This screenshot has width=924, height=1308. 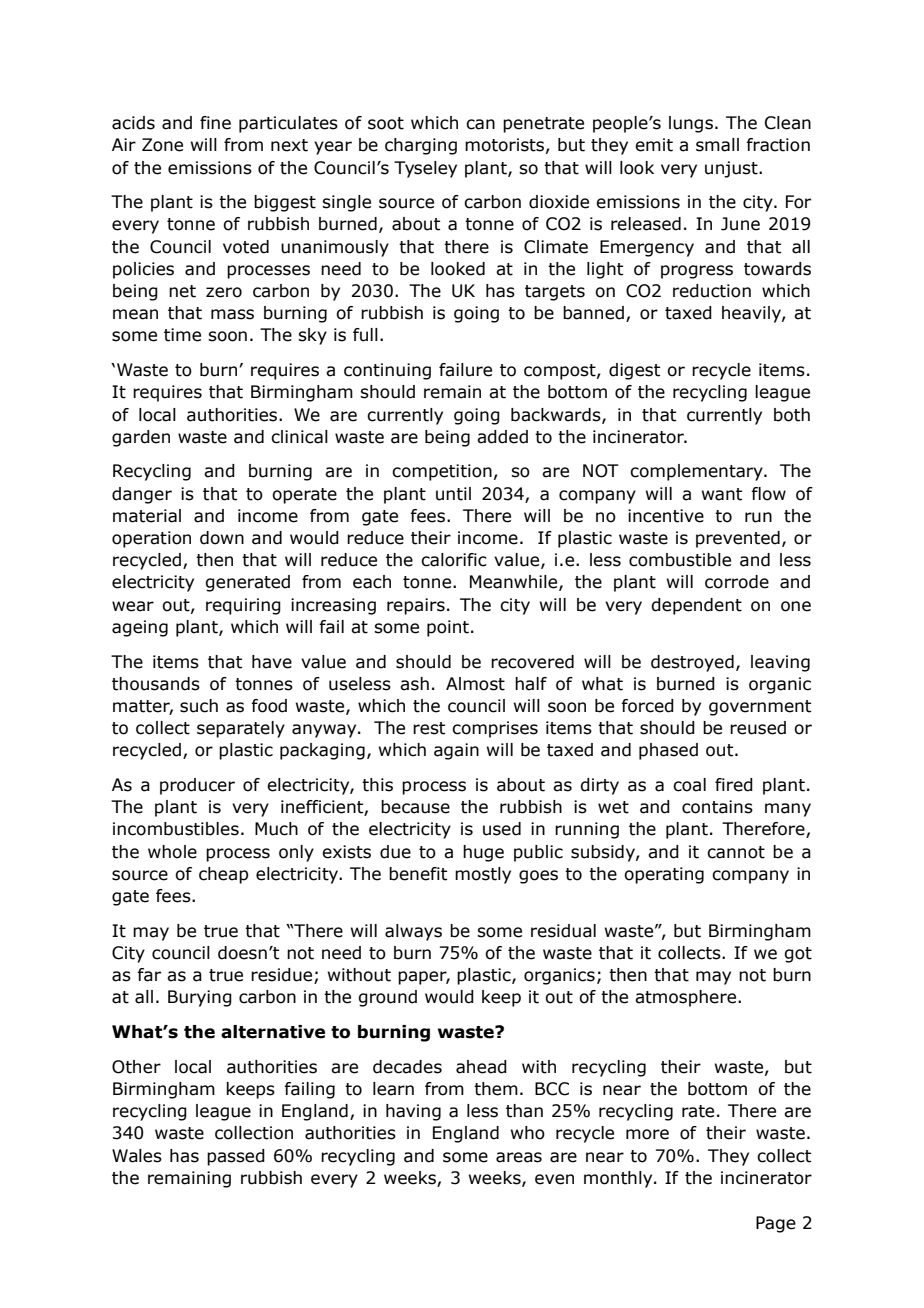 What do you see at coordinates (197, 786) in the screenshot?
I see `producer` at bounding box center [197, 786].
